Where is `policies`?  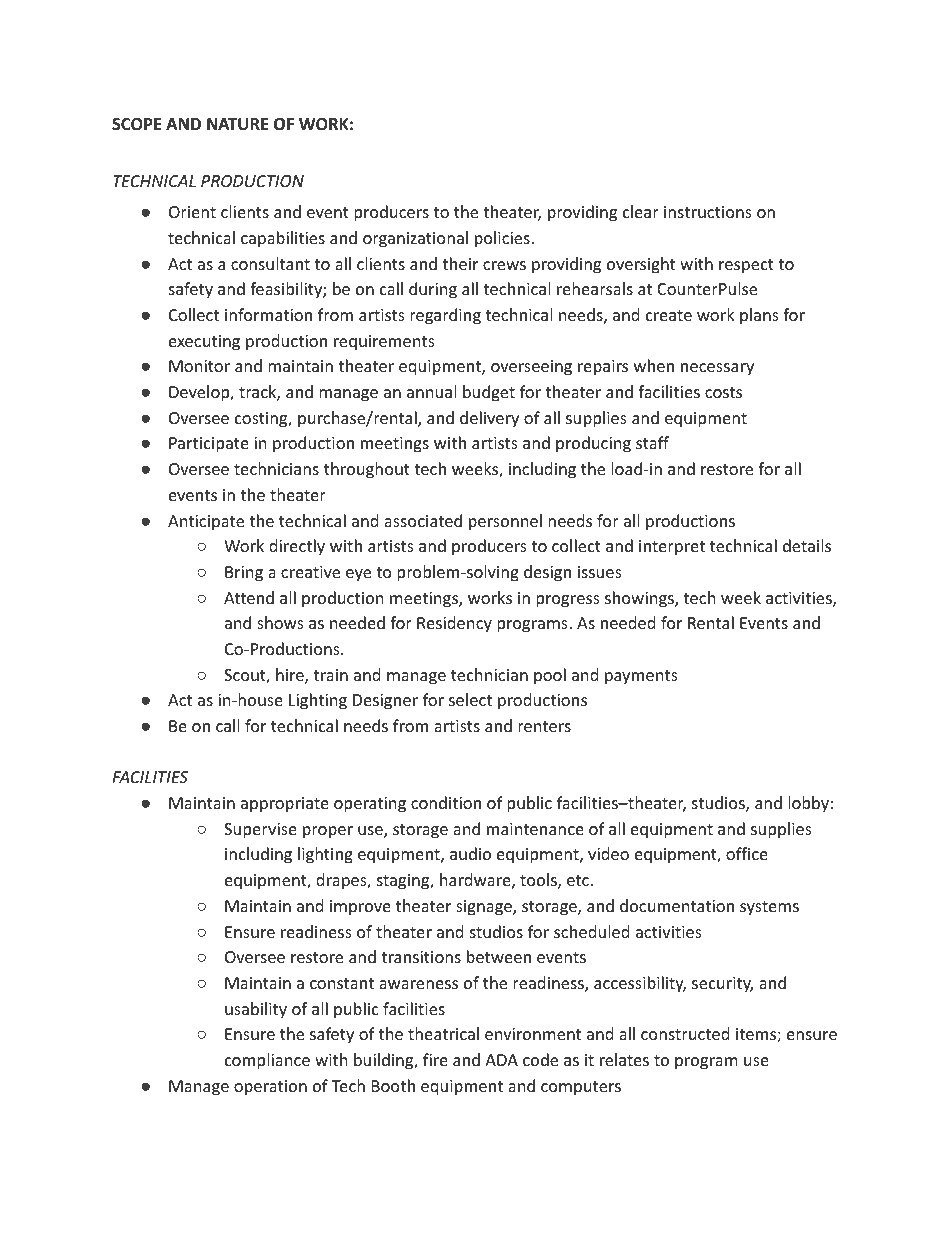
policies is located at coordinates (502, 239).
